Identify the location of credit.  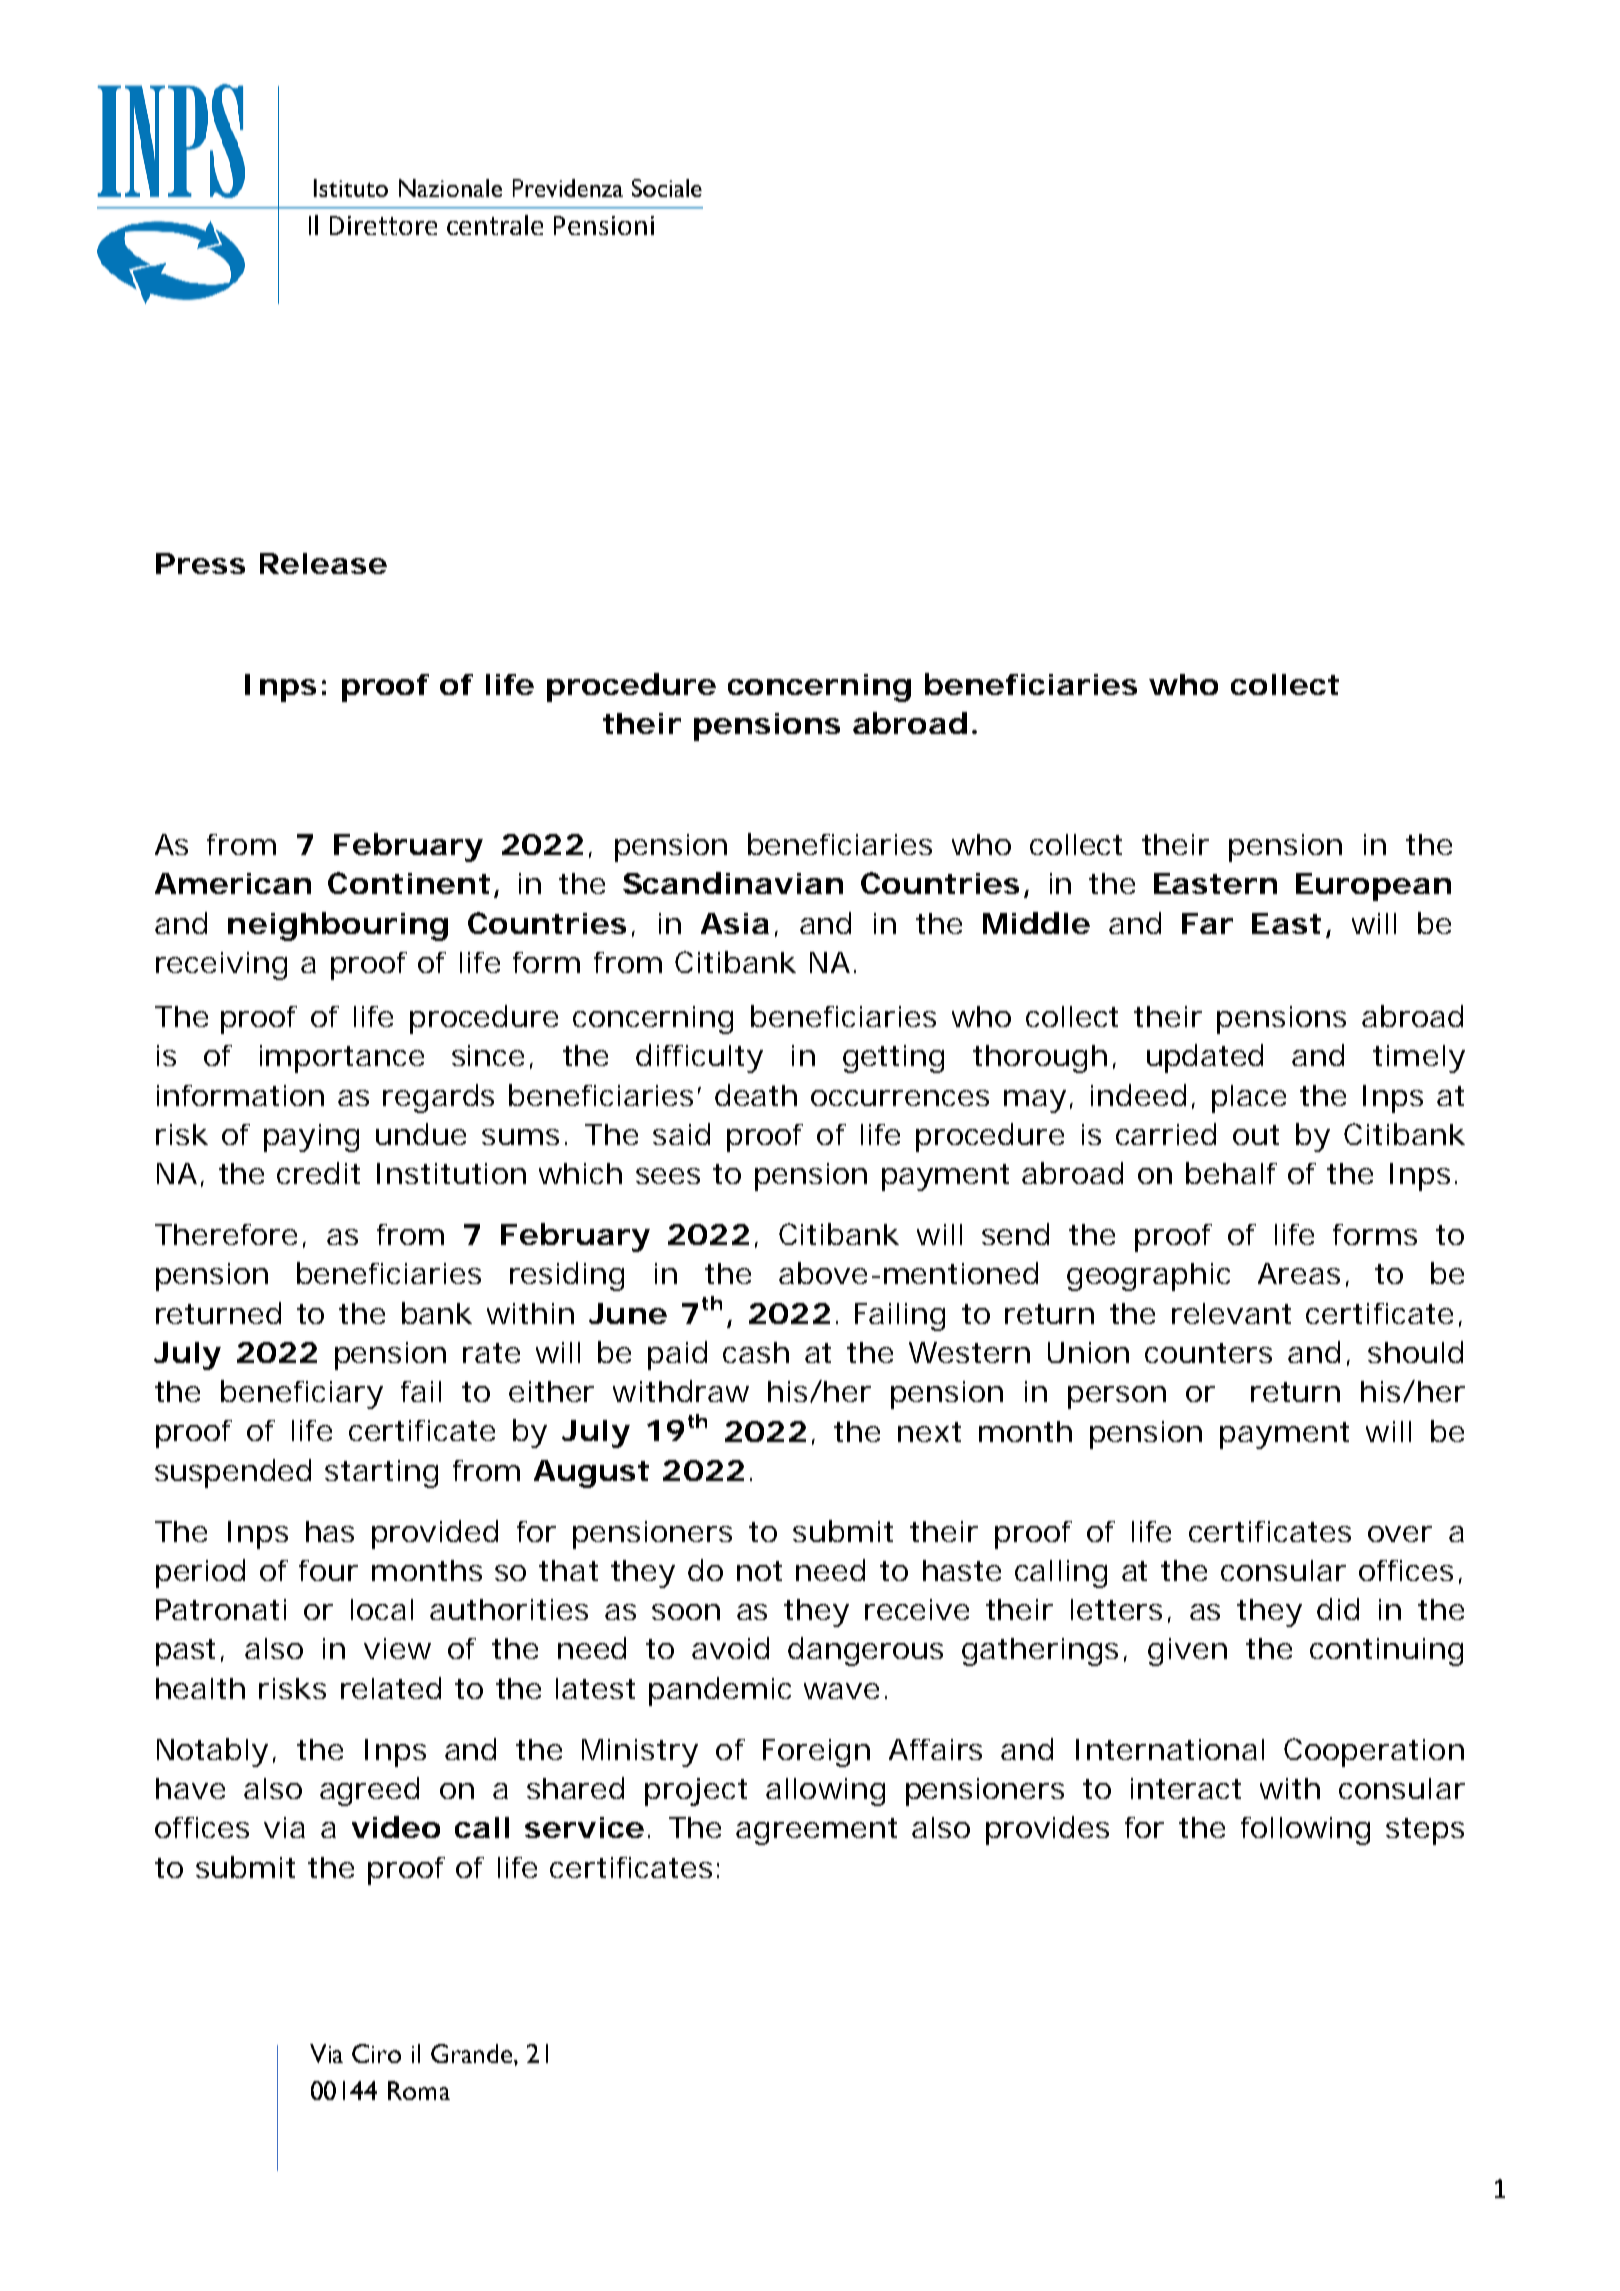
(318, 1173).
